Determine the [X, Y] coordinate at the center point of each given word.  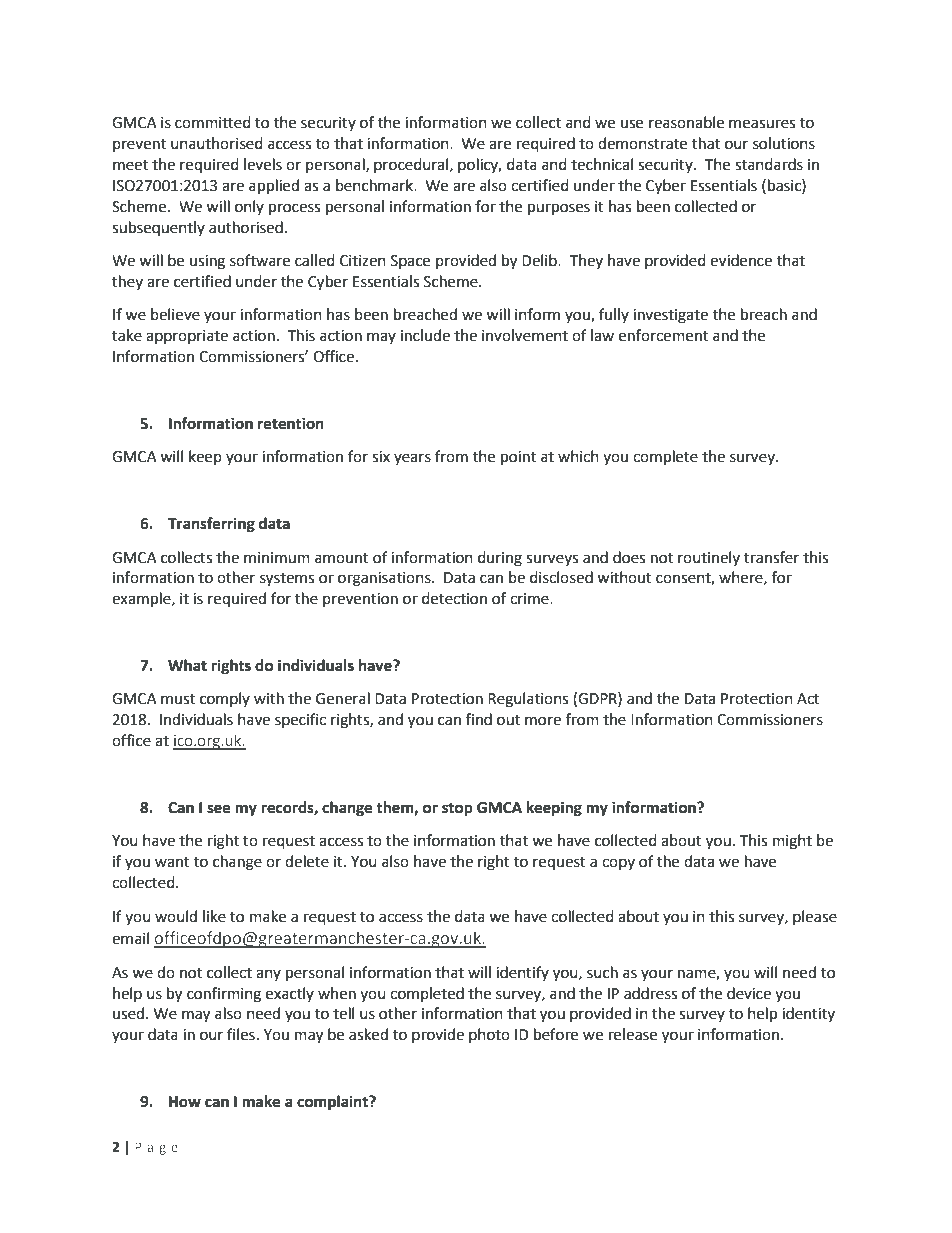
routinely [709, 558]
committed [213, 122]
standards [769, 164]
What [187, 665]
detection [454, 598]
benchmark [376, 185]
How [185, 1102]
